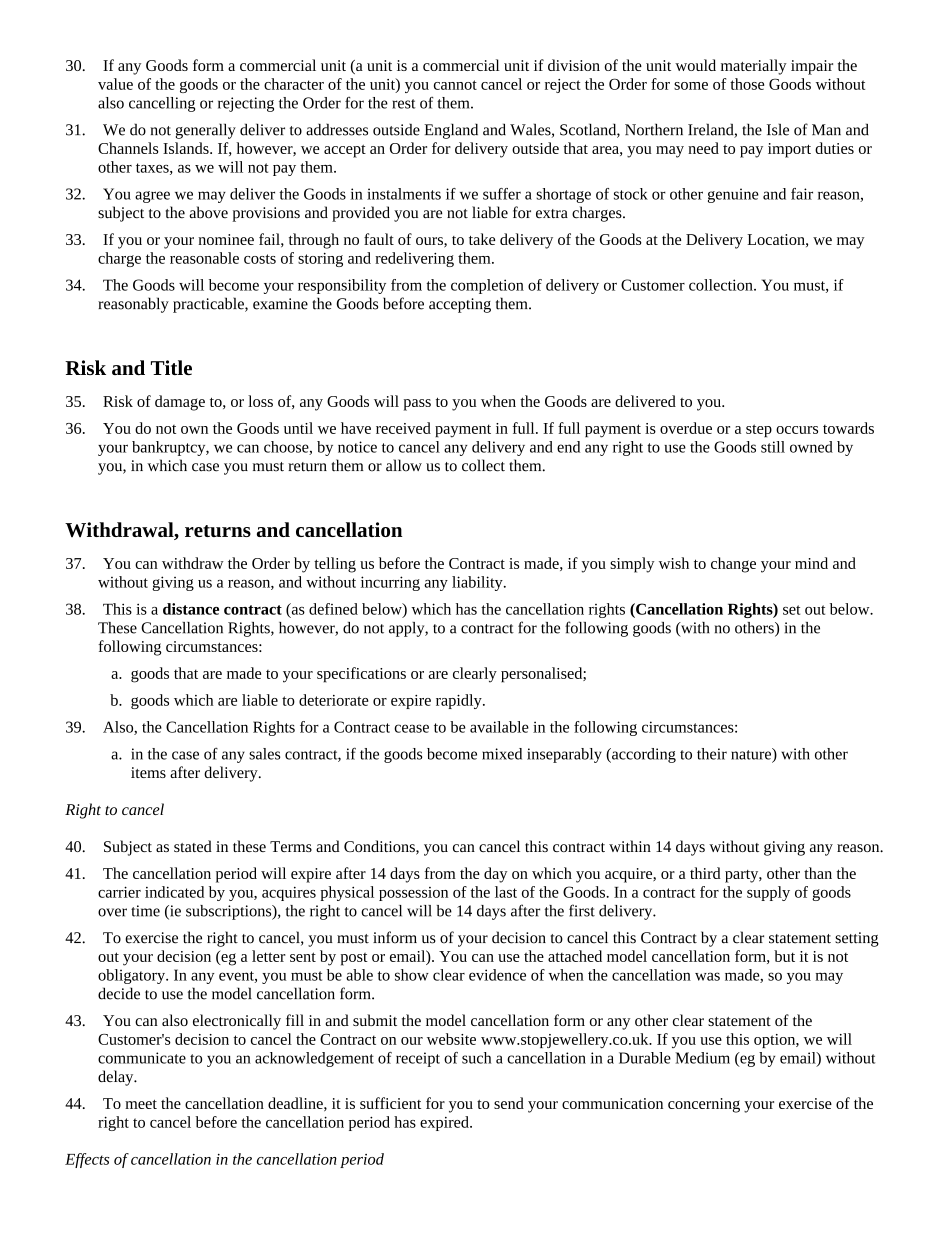  I want to click on cannot, so click(455, 85).
